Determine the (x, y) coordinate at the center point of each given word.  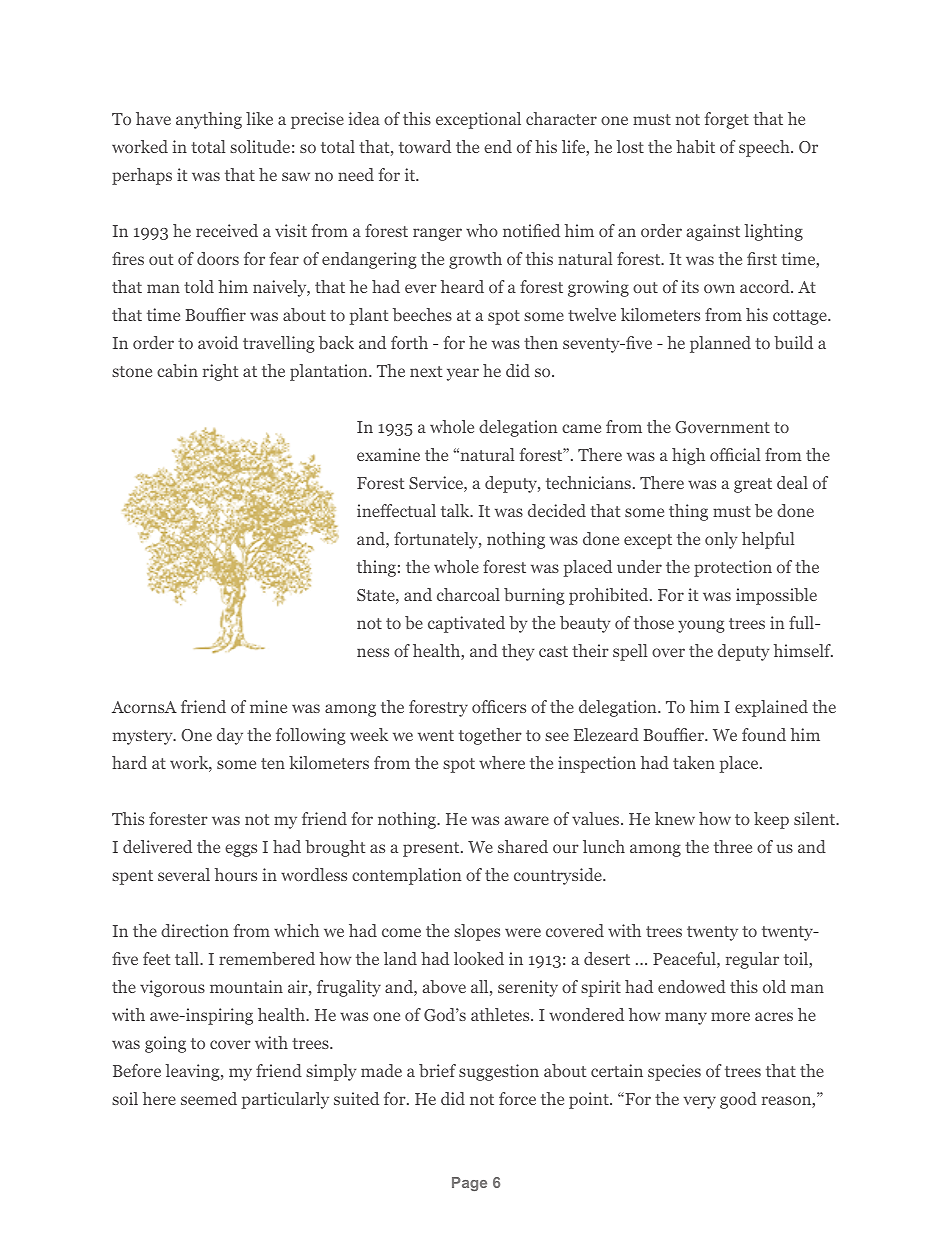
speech (765, 148)
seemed (209, 1098)
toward (425, 146)
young (701, 626)
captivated (466, 624)
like (259, 118)
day (230, 736)
